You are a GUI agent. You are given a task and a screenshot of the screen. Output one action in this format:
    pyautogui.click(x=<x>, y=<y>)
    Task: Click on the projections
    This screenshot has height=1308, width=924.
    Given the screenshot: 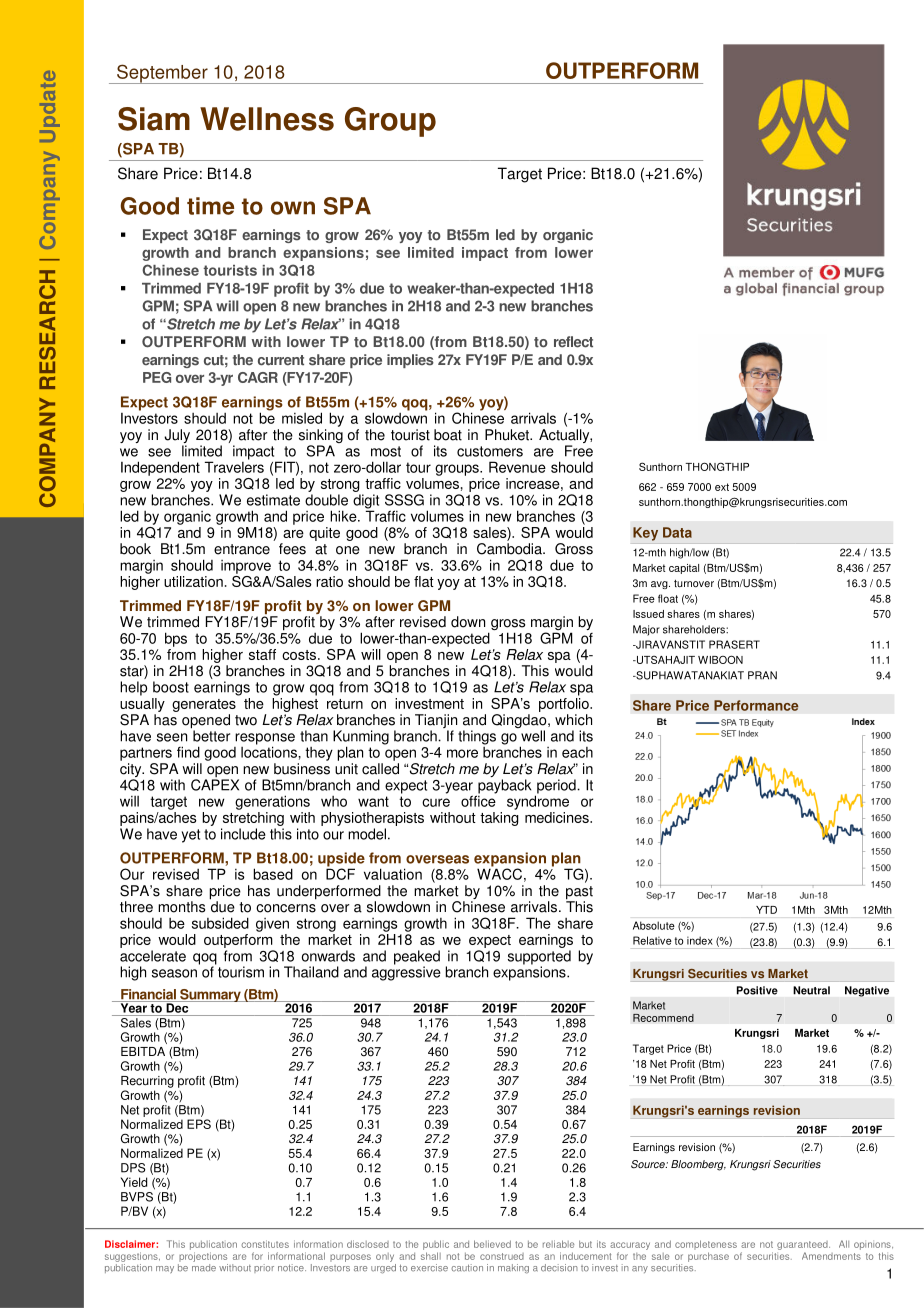 What is the action you would take?
    pyautogui.click(x=203, y=1257)
